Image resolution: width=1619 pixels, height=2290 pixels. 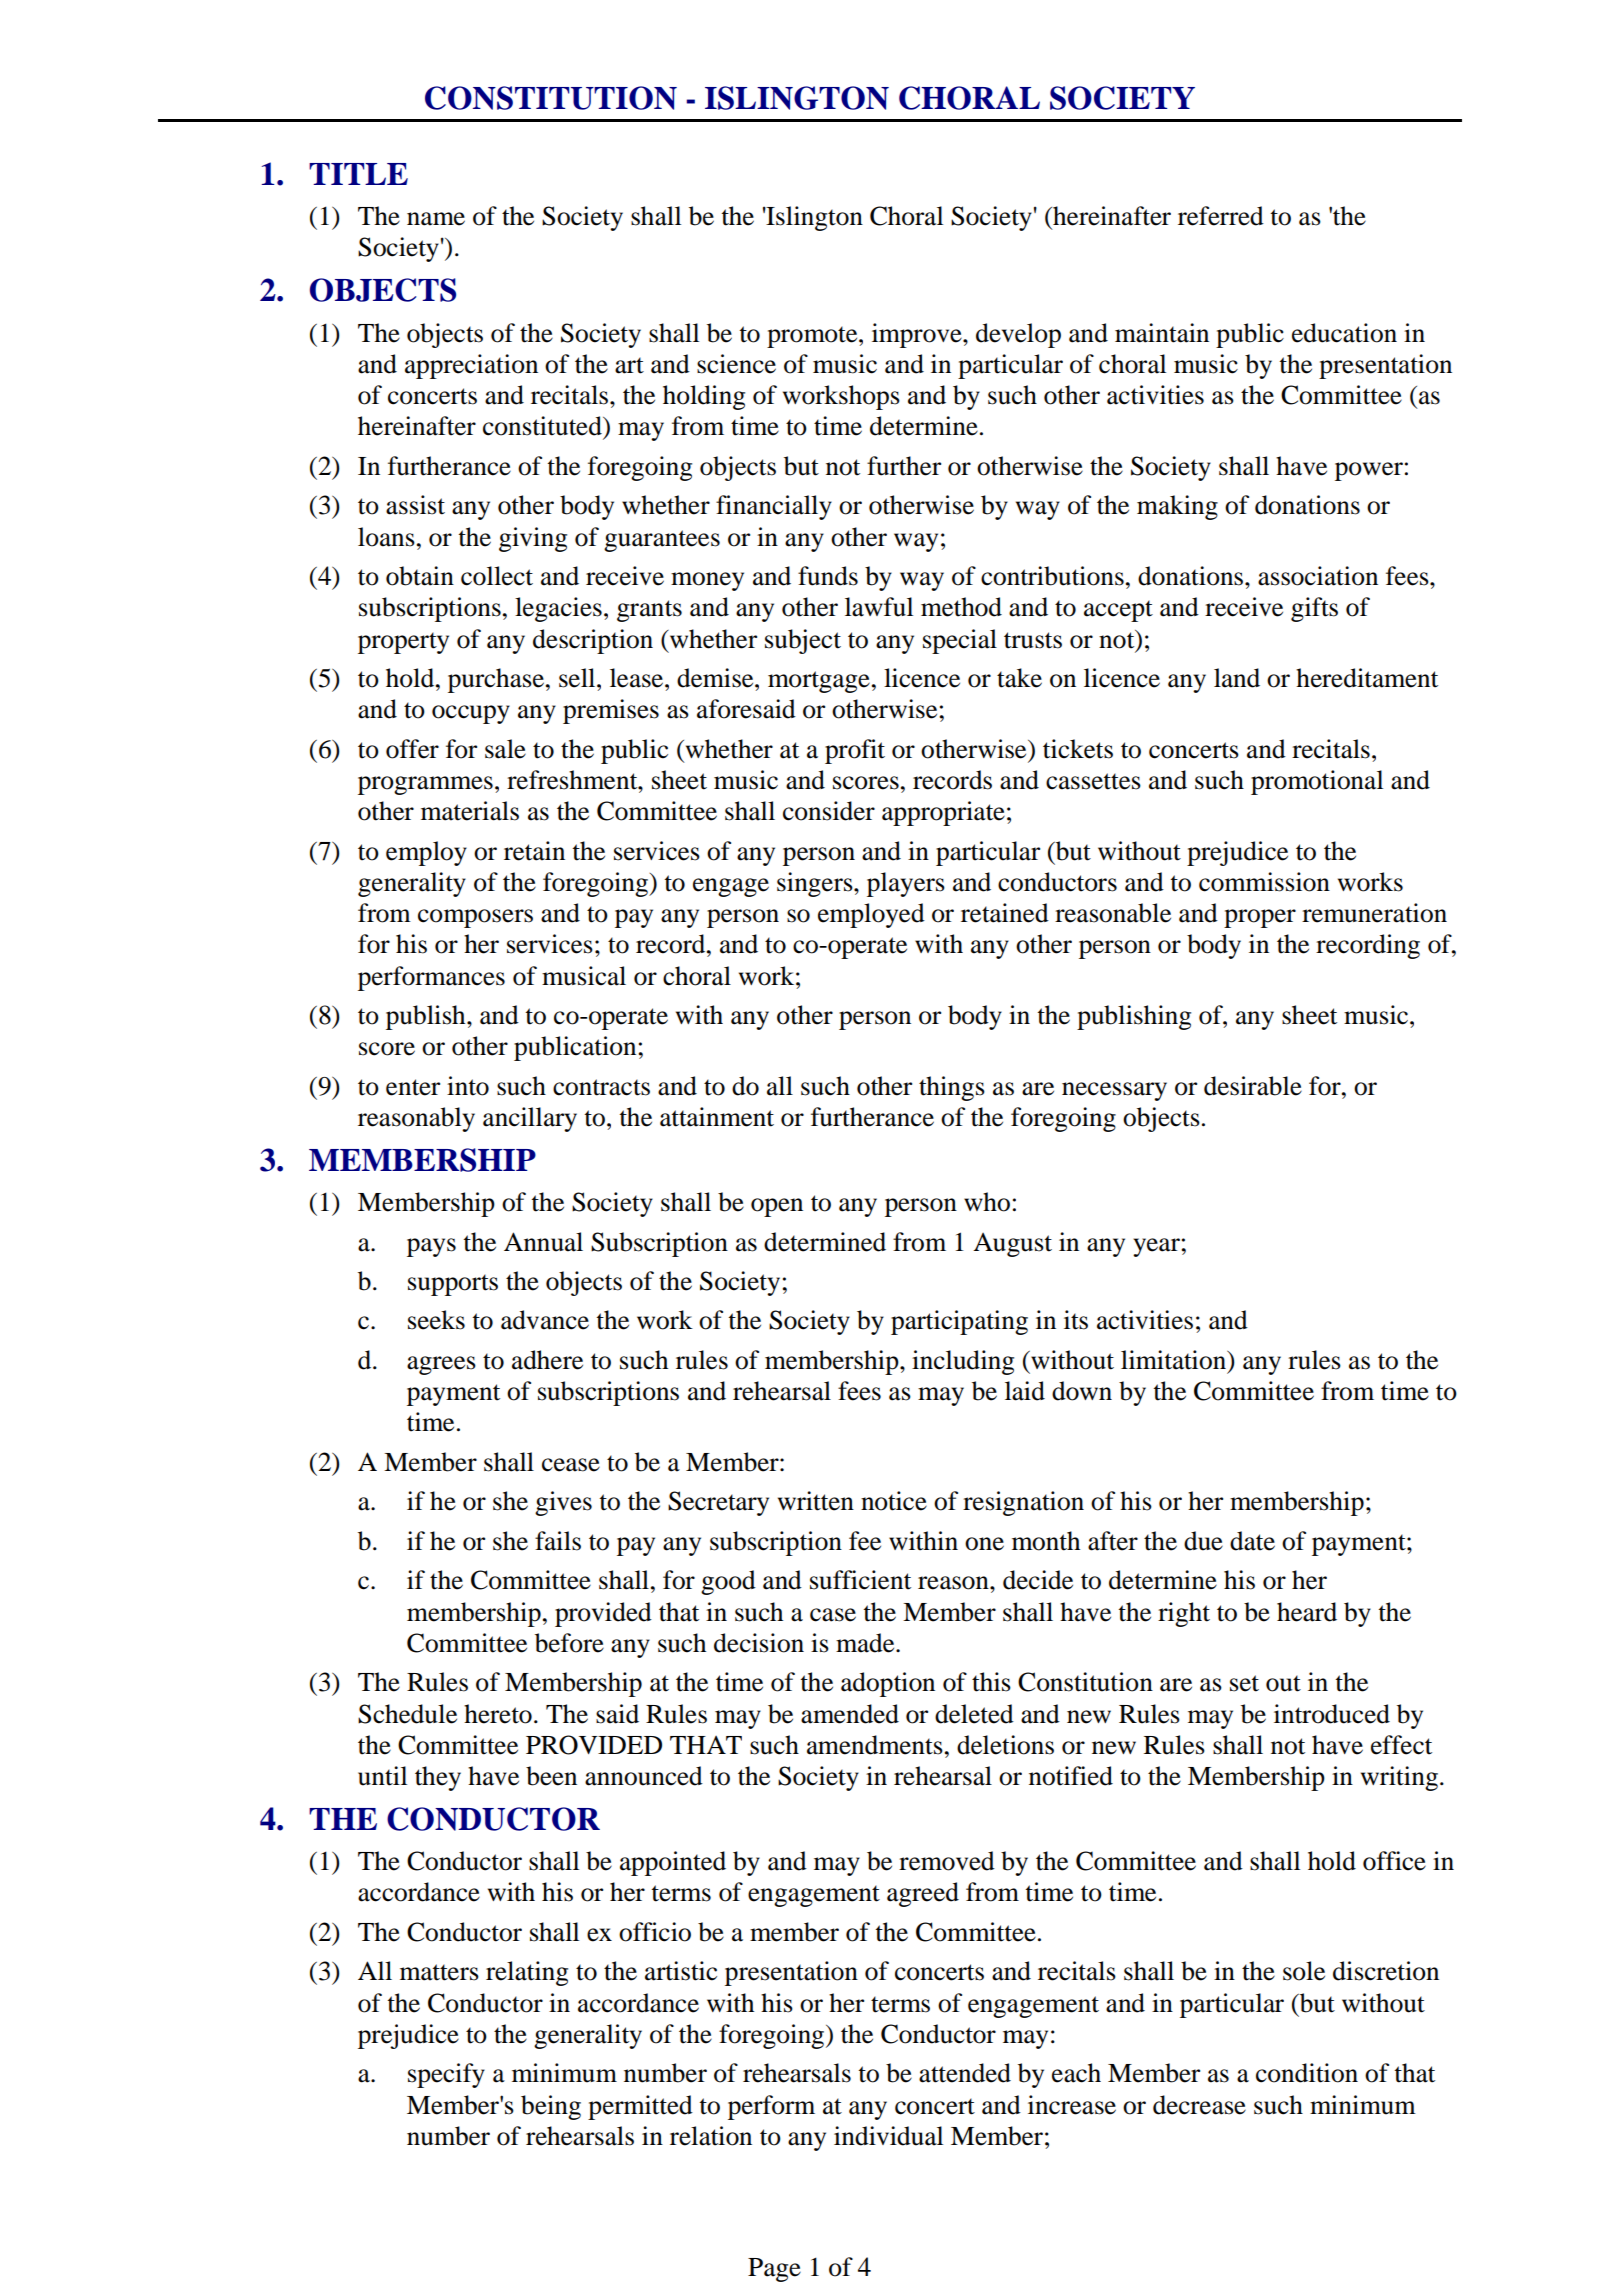 What do you see at coordinates (1199, 2105) in the screenshot?
I see `decrease` at bounding box center [1199, 2105].
